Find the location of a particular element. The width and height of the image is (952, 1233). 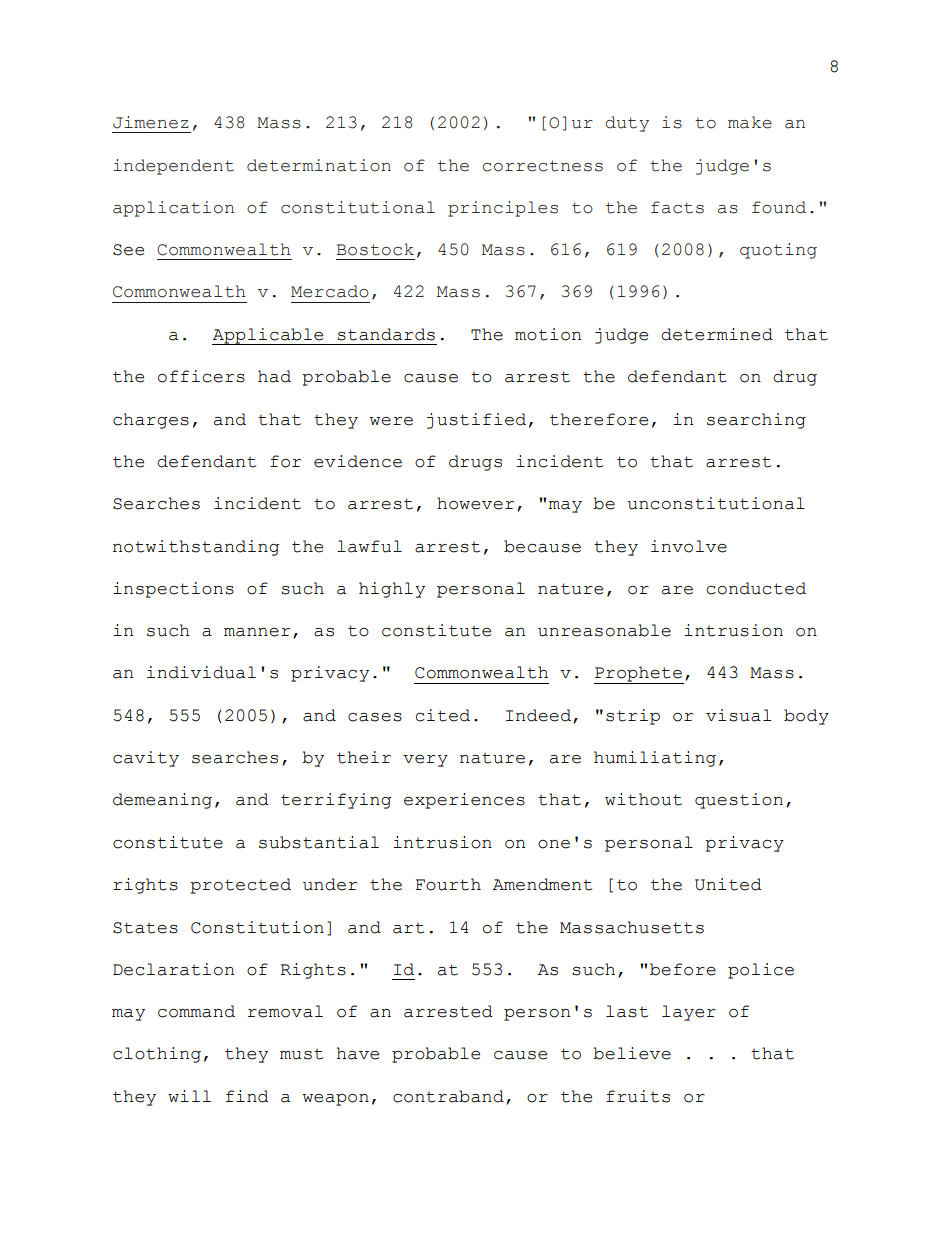

very is located at coordinates (425, 761).
